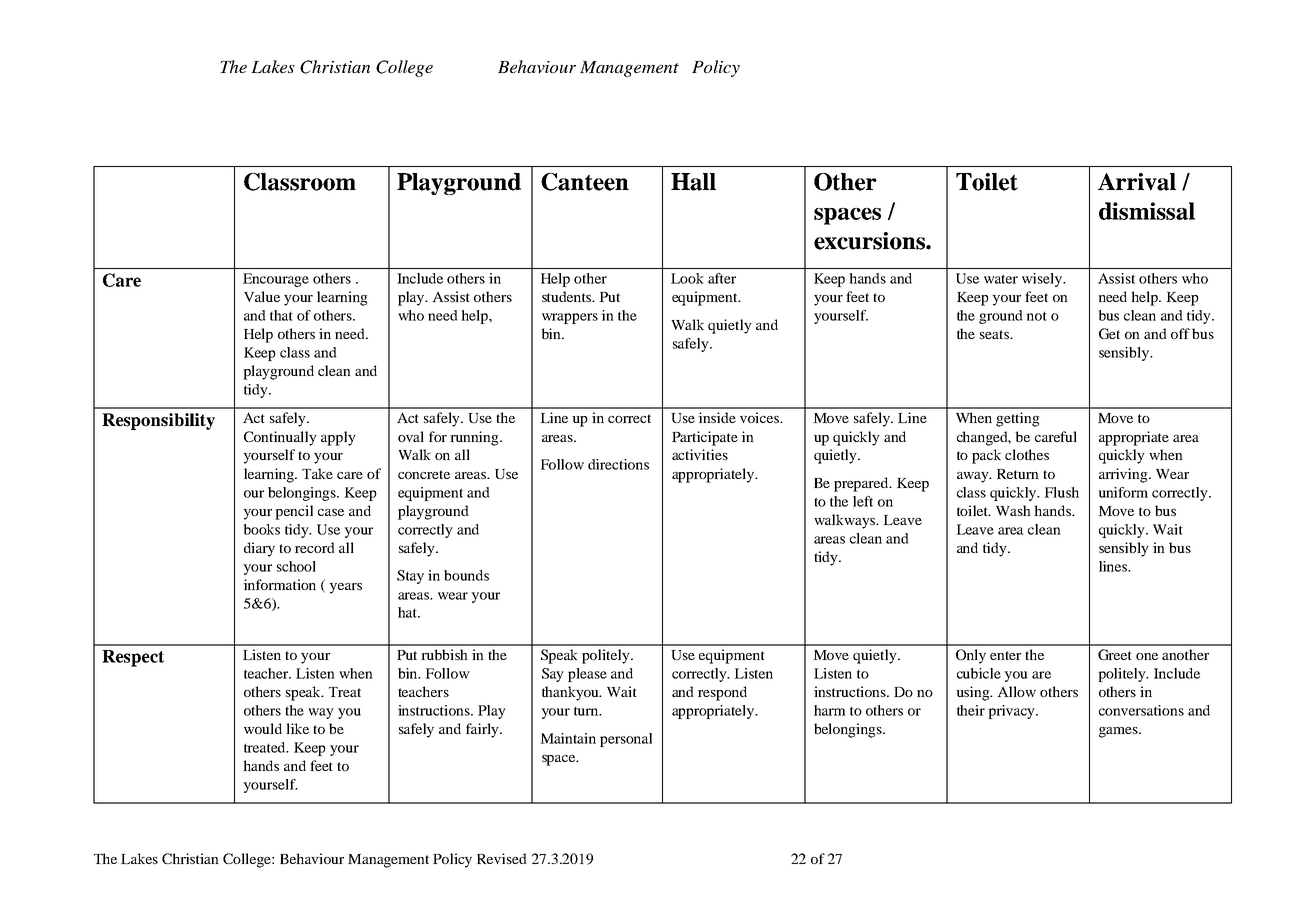 The image size is (1309, 924). Describe the element at coordinates (1018, 419) in the image. I see `getting` at that location.
